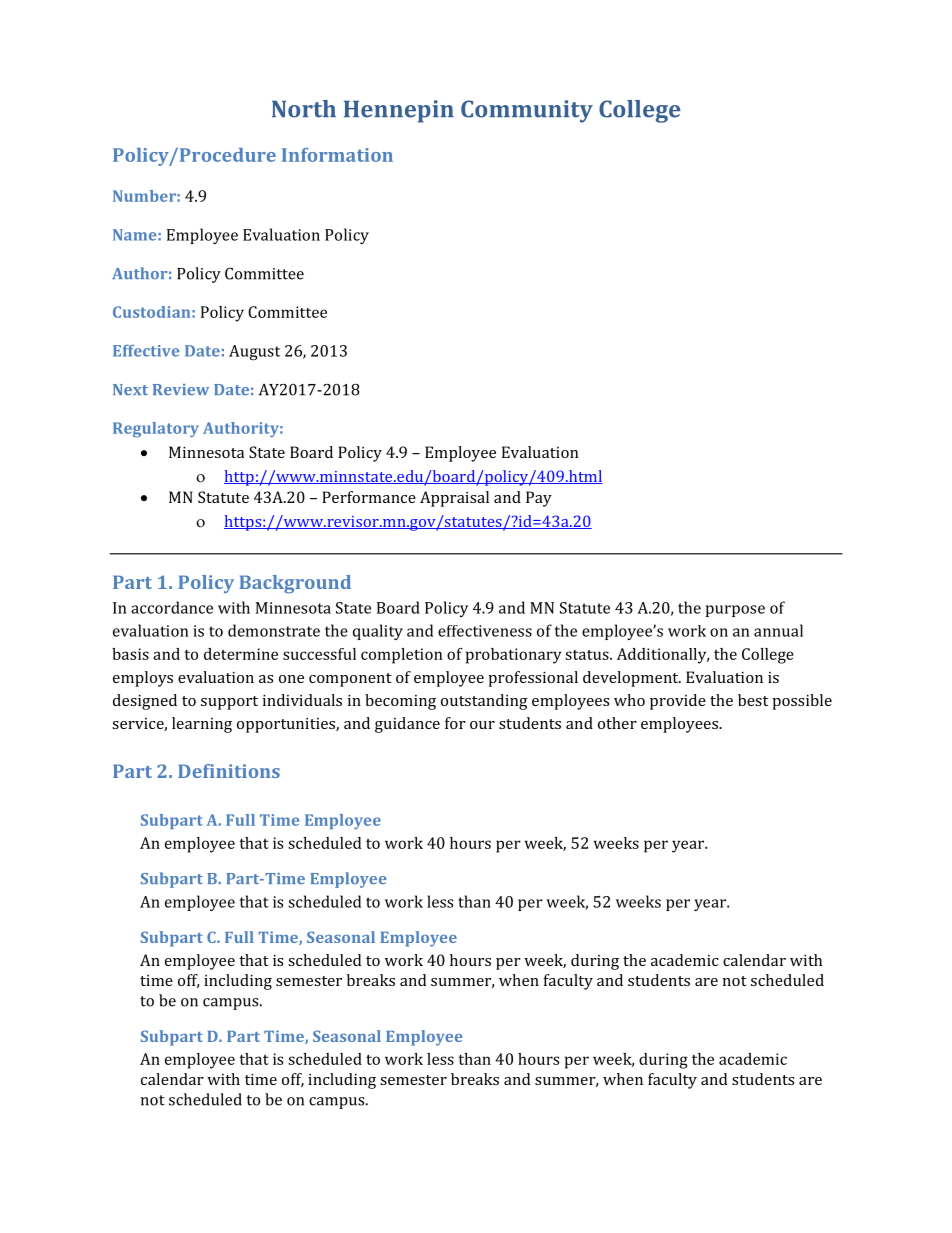 This page has width=952, height=1233. What do you see at coordinates (735, 611) in the page?
I see `purpose` at bounding box center [735, 611].
